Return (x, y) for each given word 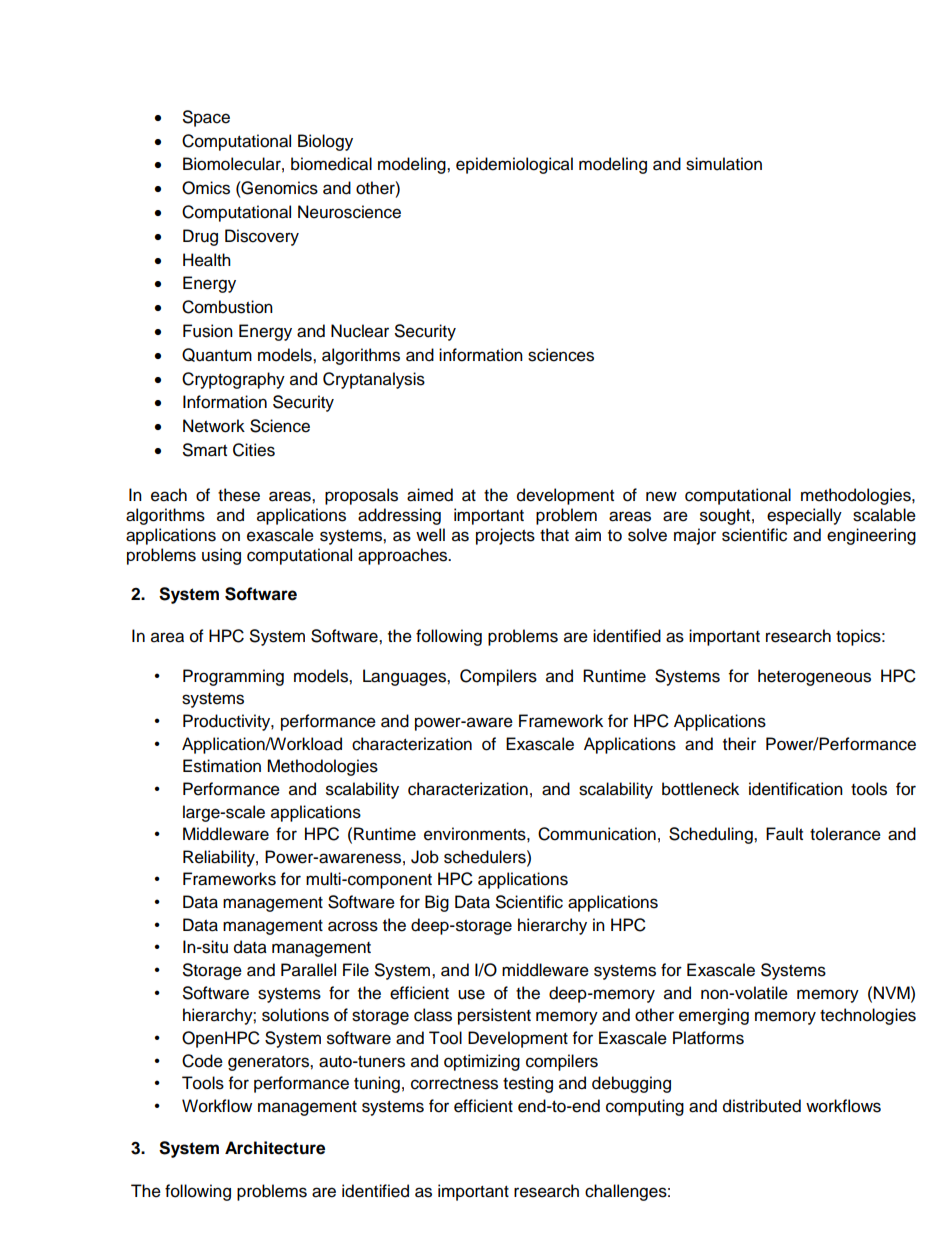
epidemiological (514, 165)
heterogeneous (814, 677)
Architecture (275, 1148)
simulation (724, 164)
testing (528, 1084)
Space (206, 118)
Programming (233, 677)
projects (505, 536)
